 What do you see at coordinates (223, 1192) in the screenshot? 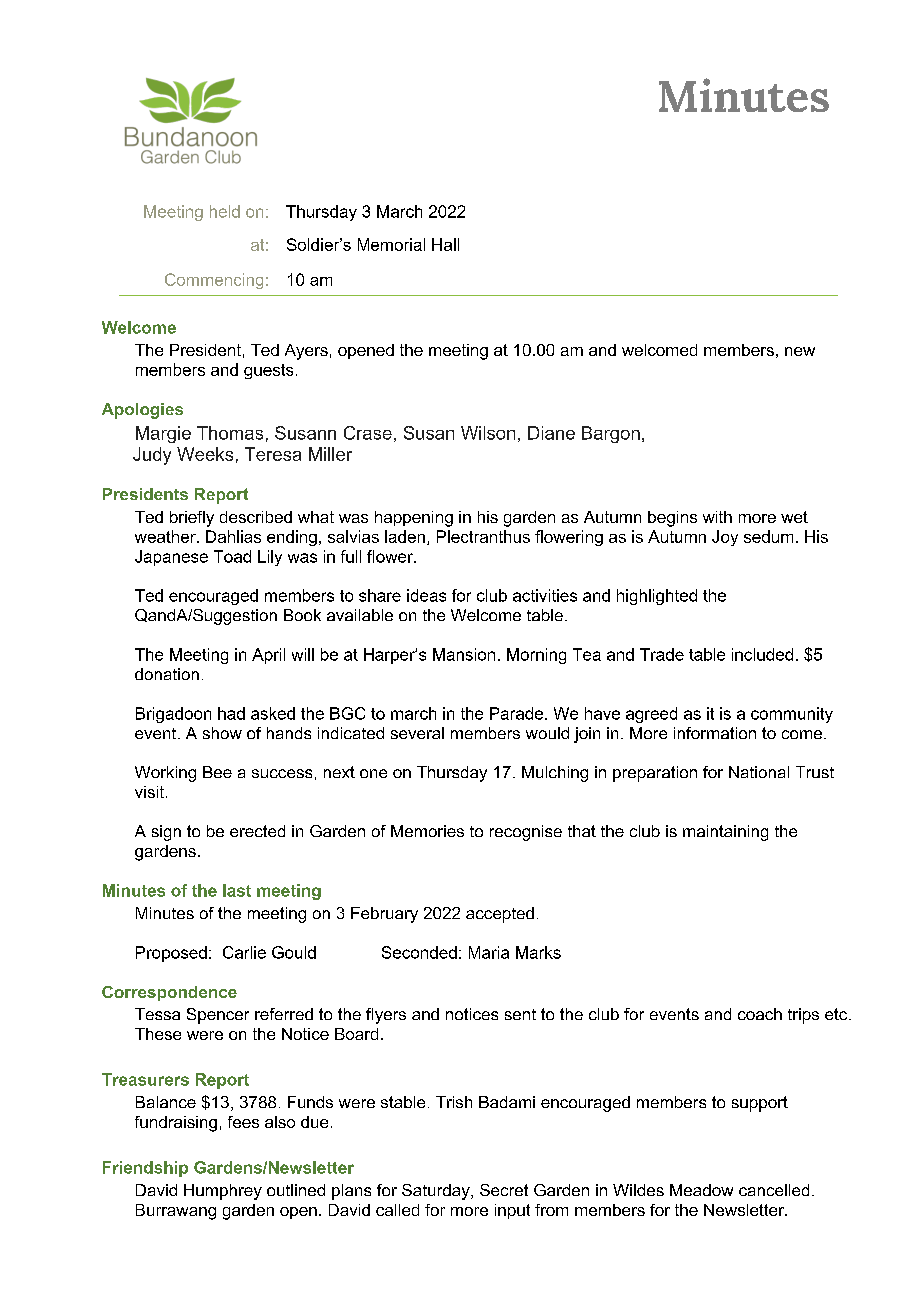
I see `Humphrey` at bounding box center [223, 1192].
